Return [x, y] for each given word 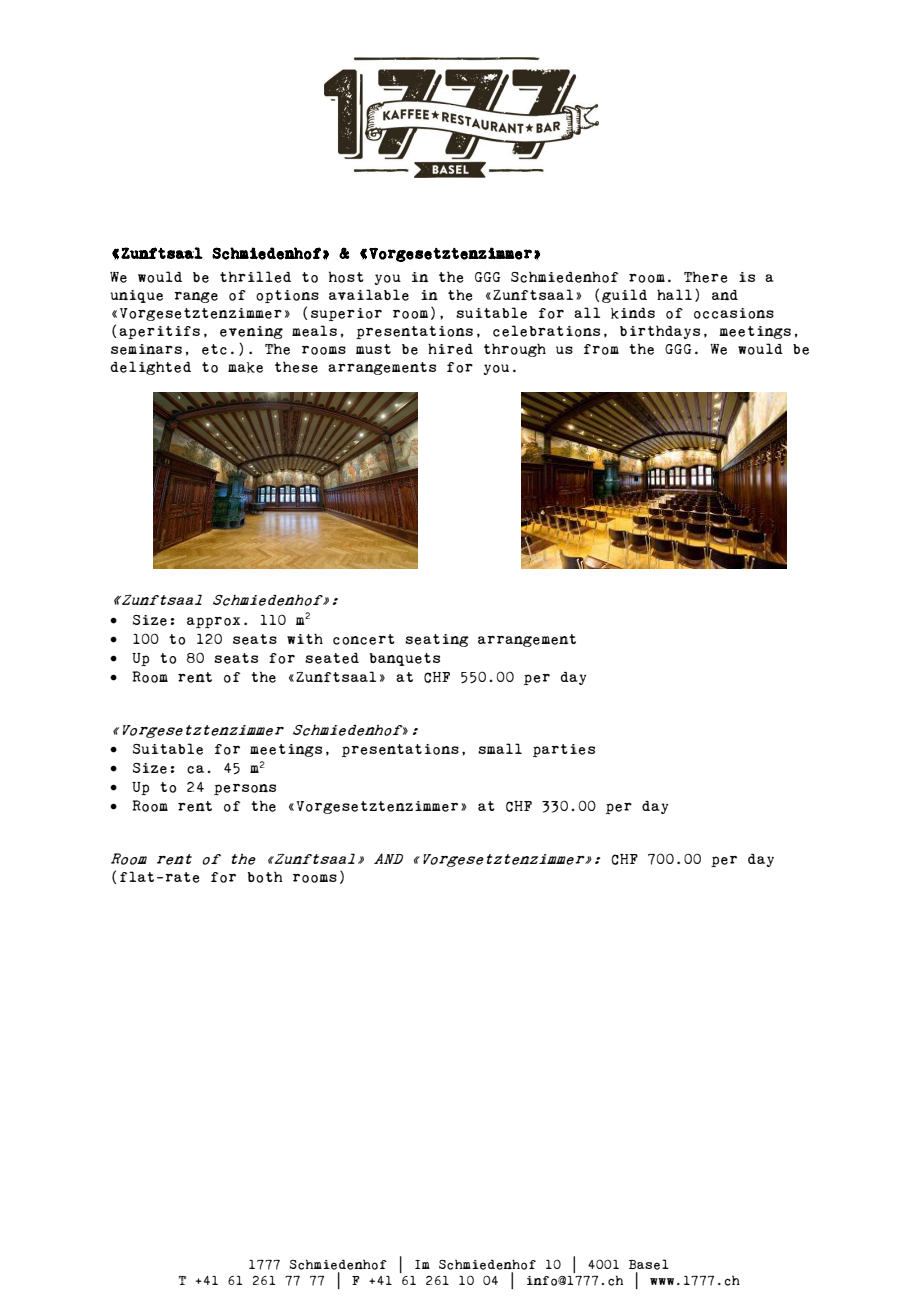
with [305, 638]
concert [364, 639]
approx [213, 622]
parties [564, 750]
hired [450, 349]
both [265, 877]
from [601, 349]
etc [214, 349]
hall [674, 294]
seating [437, 640]
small [500, 748]
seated [332, 658]
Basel [649, 1264]
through [515, 350]
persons [245, 789]
